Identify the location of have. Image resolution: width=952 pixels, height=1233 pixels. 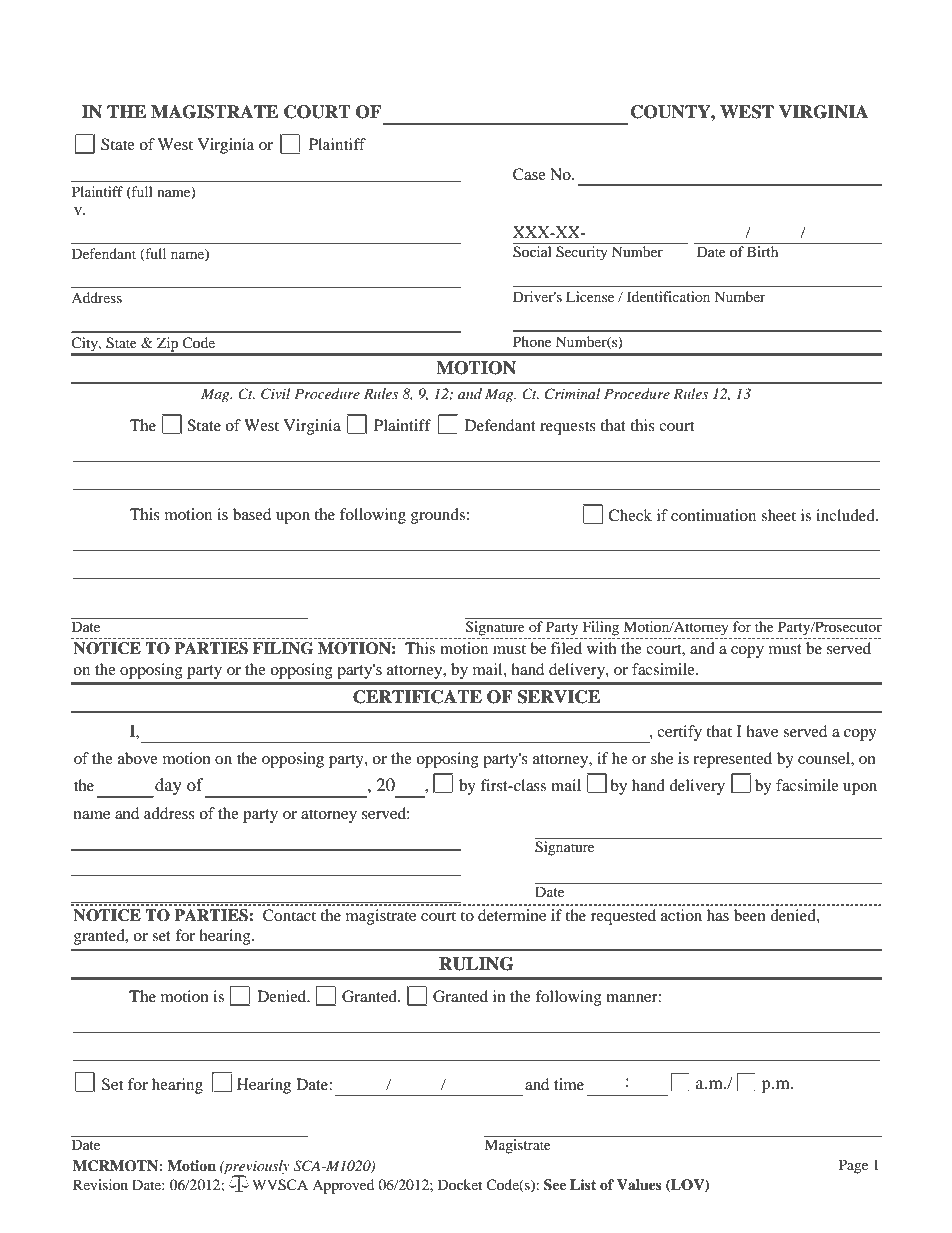
(762, 731).
